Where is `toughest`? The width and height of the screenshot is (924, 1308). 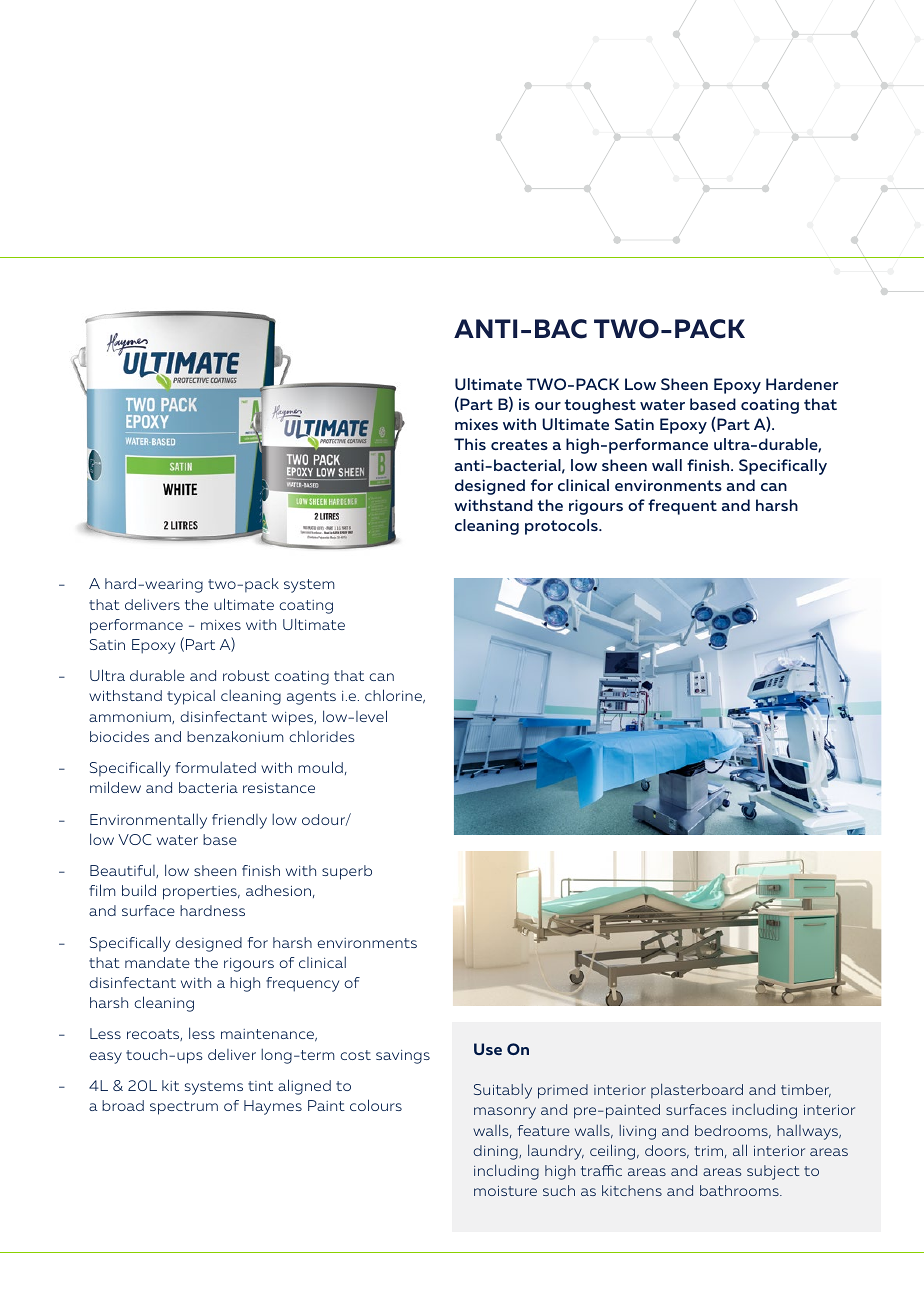
toughest is located at coordinates (600, 406).
